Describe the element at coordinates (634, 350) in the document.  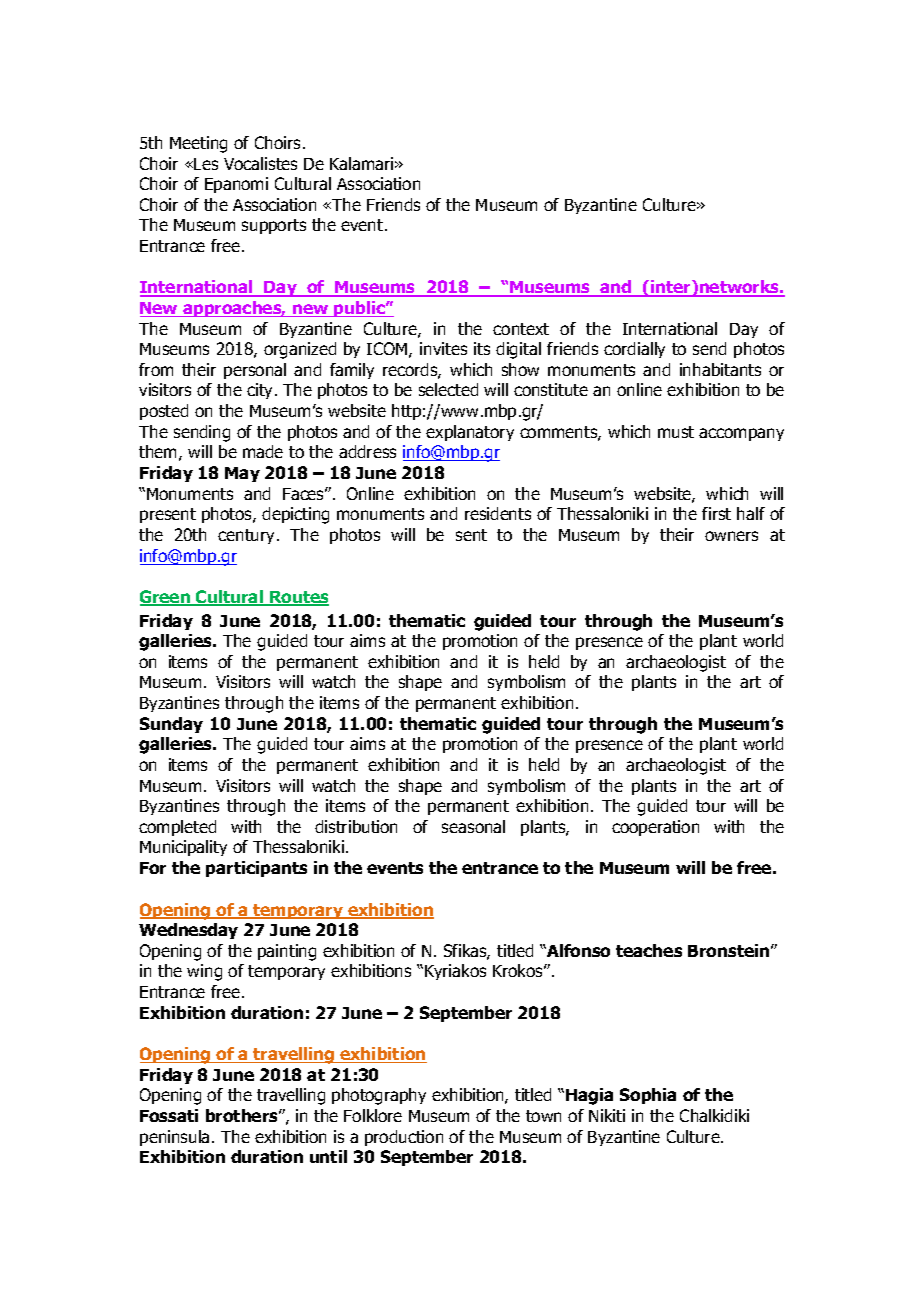
I see `cordially` at that location.
